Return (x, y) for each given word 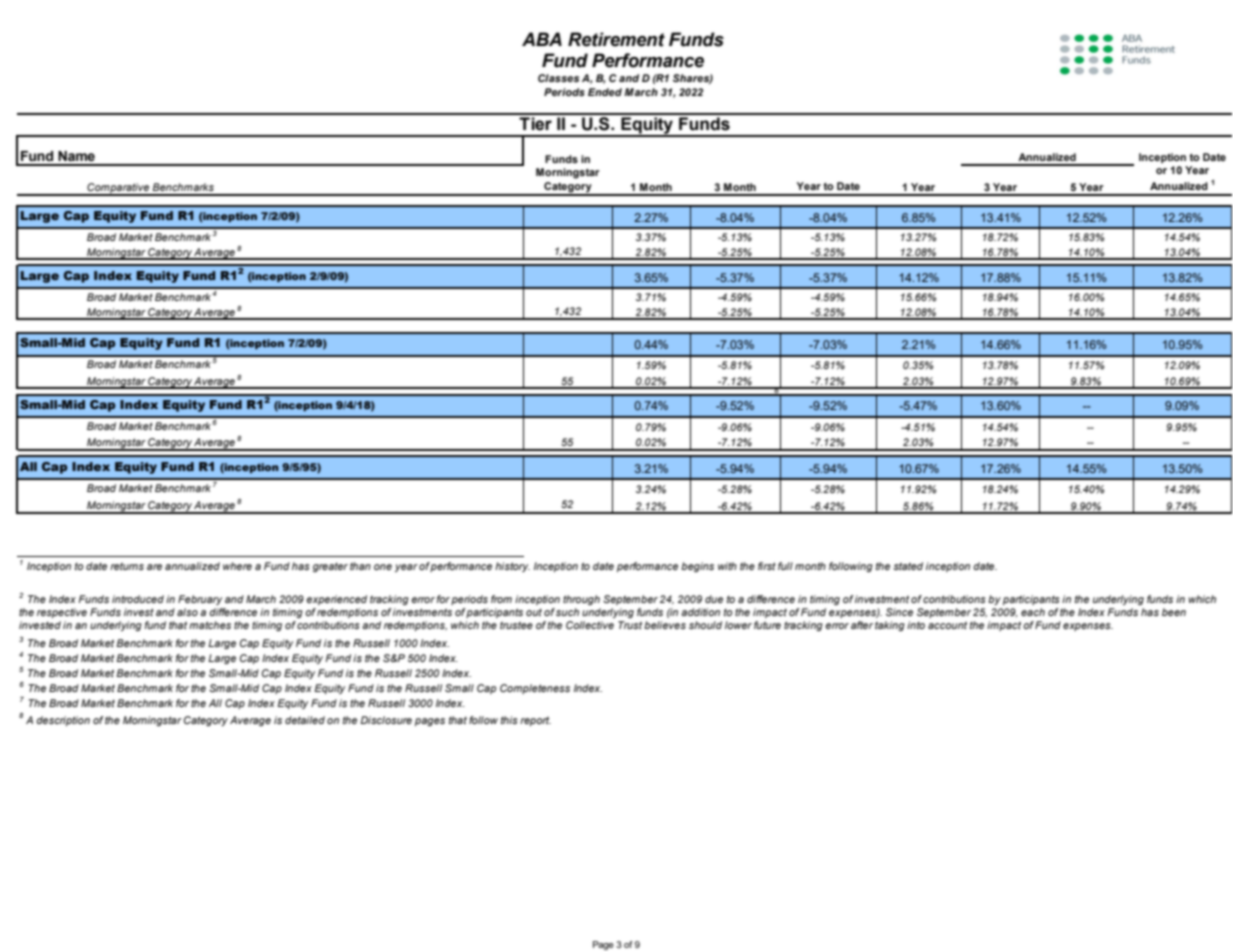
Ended (605, 92)
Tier (535, 124)
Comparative (118, 189)
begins (697, 567)
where (237, 566)
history (512, 567)
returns (127, 566)
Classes (558, 78)
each (1033, 612)
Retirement (616, 39)
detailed (305, 720)
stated (908, 566)
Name (76, 156)
